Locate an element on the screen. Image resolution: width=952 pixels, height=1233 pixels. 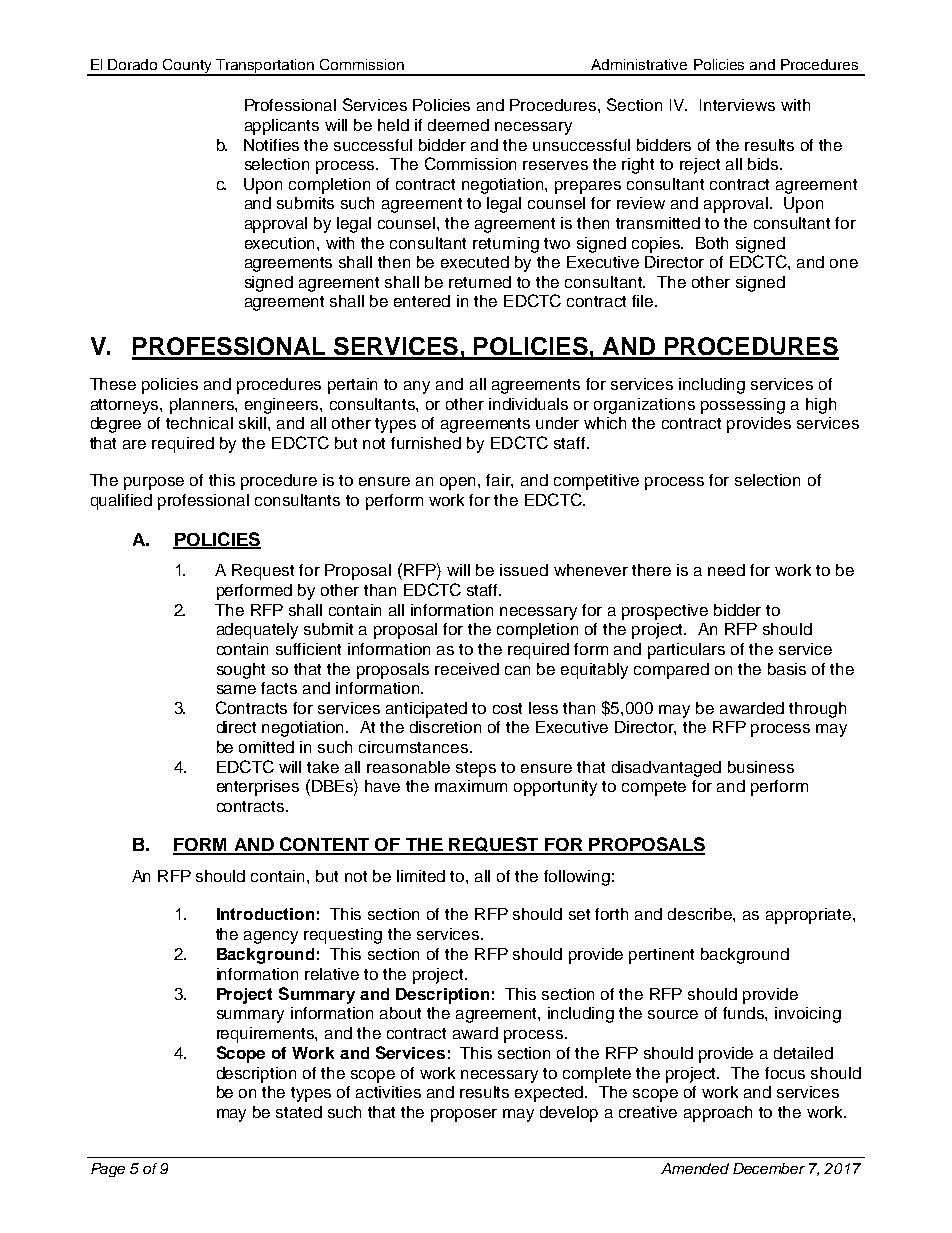
adequately is located at coordinates (257, 631).
